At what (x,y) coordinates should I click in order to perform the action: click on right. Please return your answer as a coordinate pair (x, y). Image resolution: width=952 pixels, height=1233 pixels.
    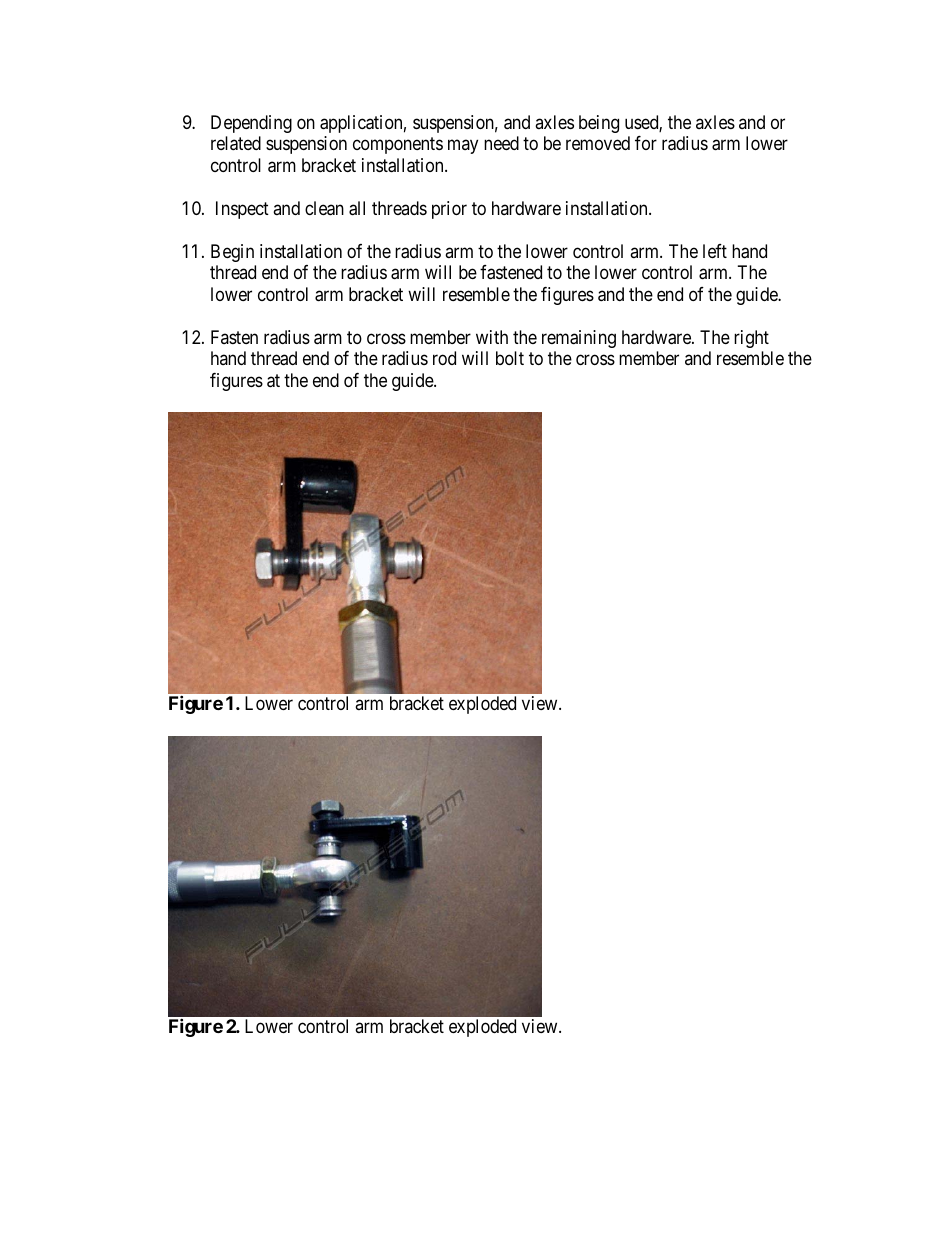
    Looking at the image, I should click on (751, 339).
